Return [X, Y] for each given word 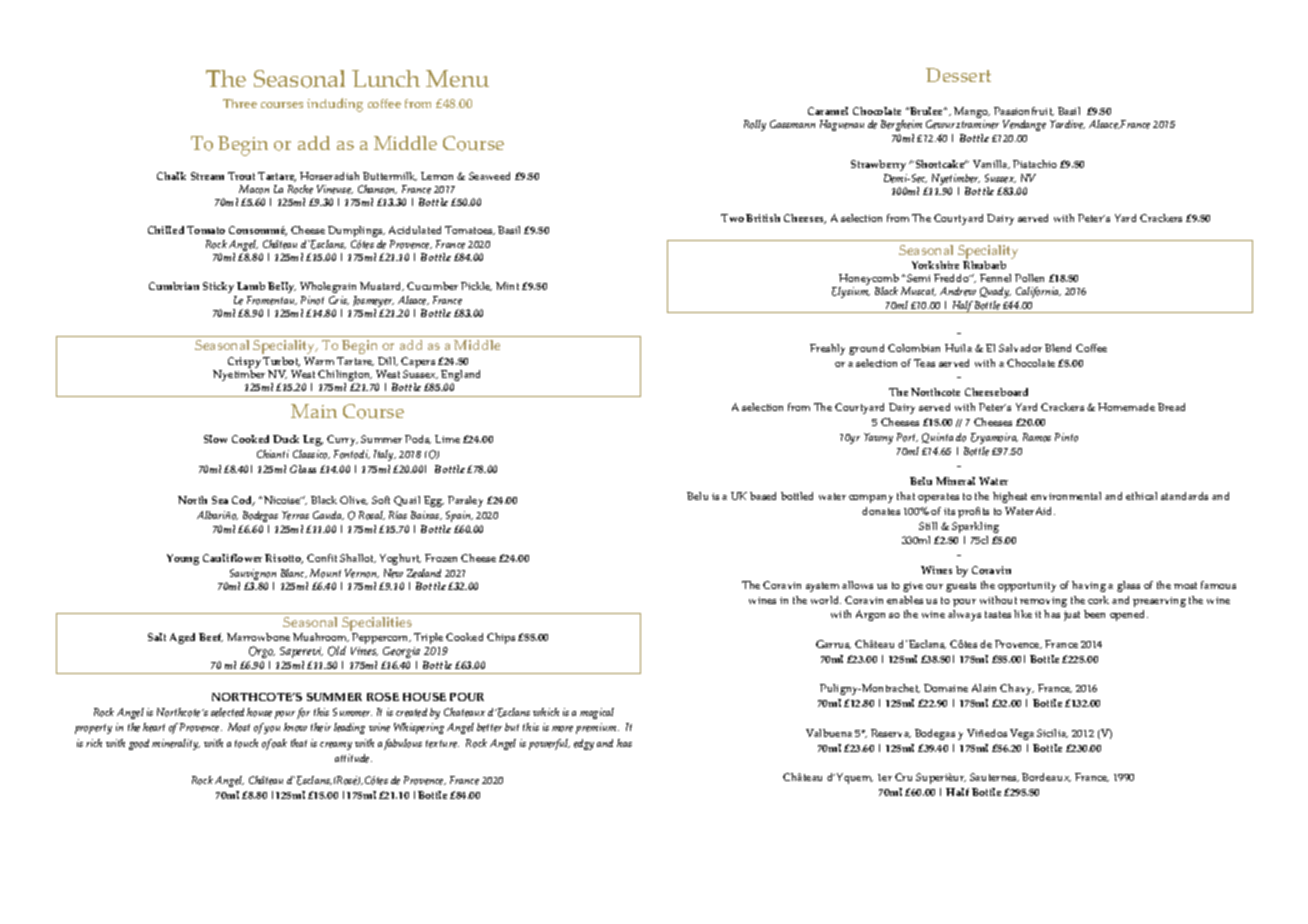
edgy [584, 744]
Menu [457, 78]
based [763, 496]
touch [246, 743]
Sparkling [975, 527]
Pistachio [1035, 164]
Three [240, 103]
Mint [507, 286]
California [1038, 292]
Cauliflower [232, 558]
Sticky [218, 287]
